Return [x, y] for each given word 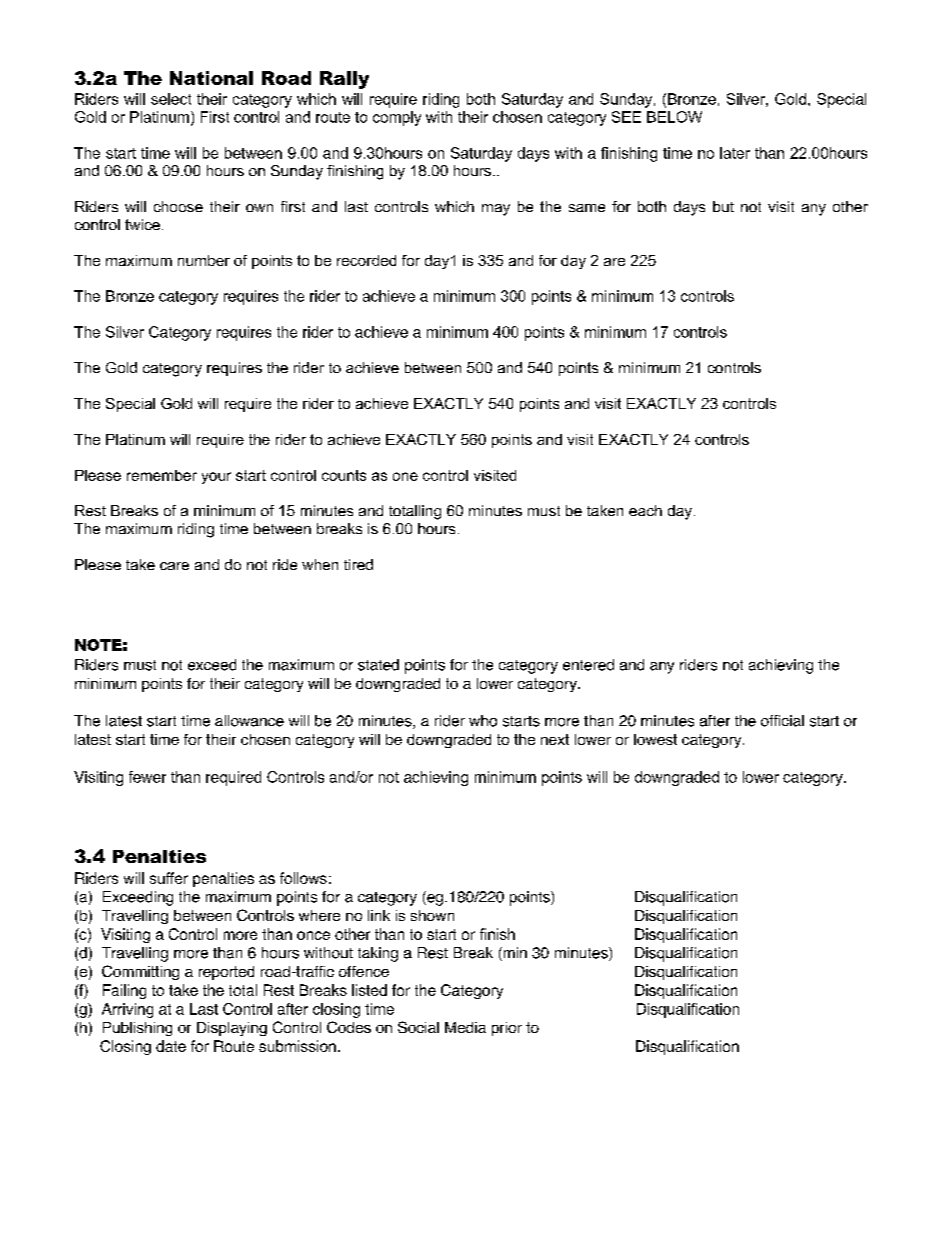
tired [358, 564]
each [645, 510]
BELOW [674, 117]
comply [397, 118]
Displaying [232, 1029]
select [171, 99]
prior [507, 1029]
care [174, 566]
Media [465, 1027]
